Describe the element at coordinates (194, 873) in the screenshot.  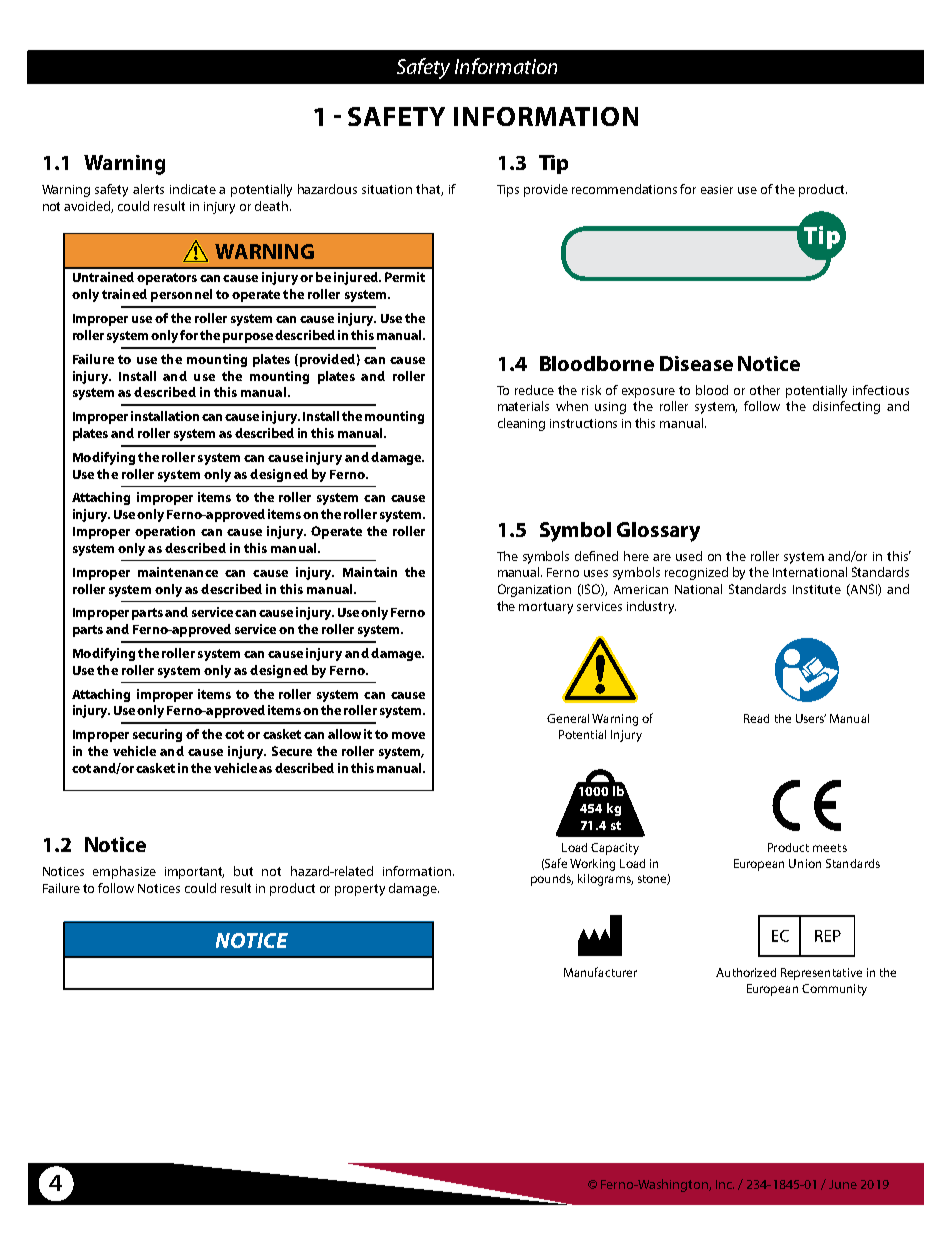
I see `important` at that location.
